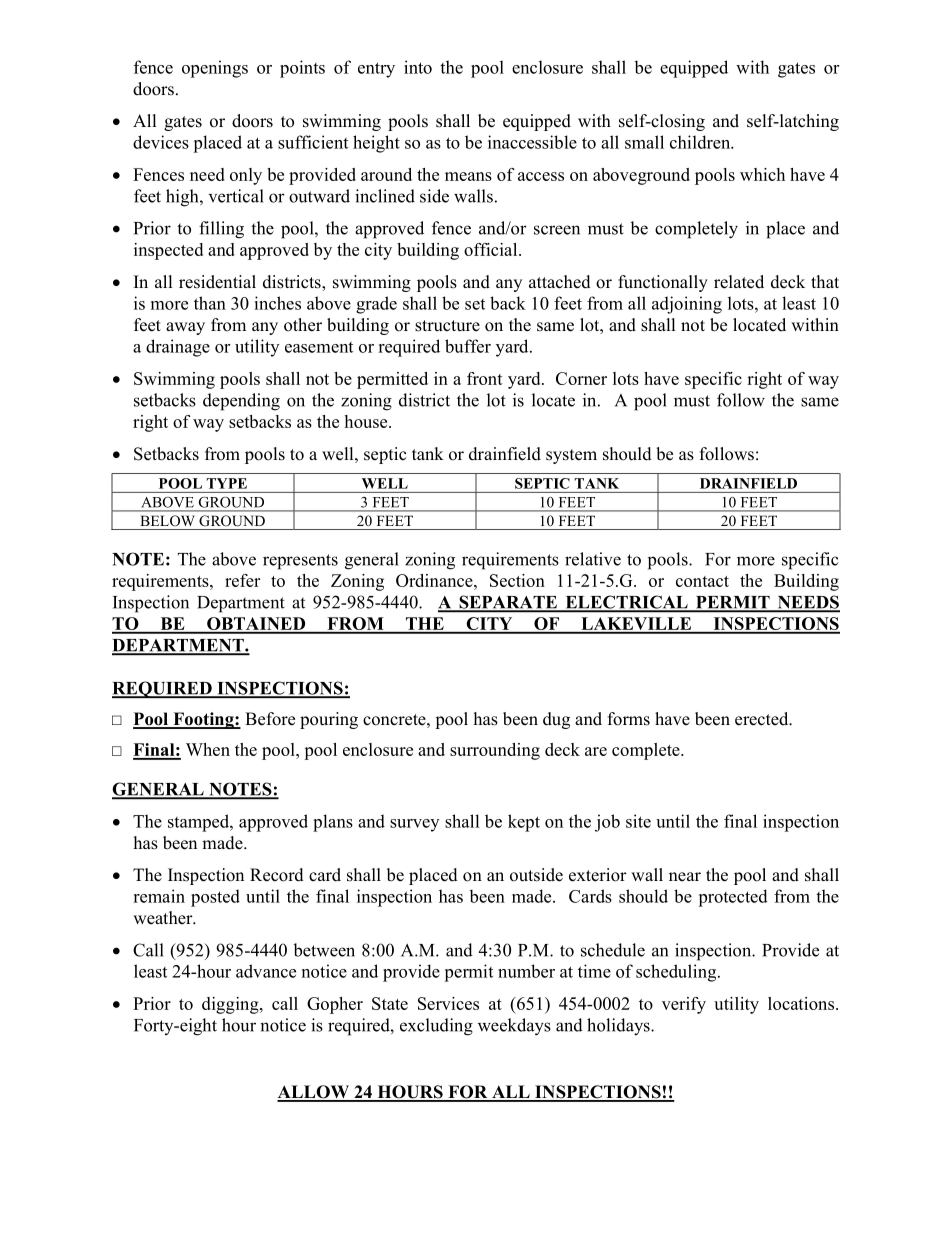 This screenshot has height=1233, width=952. What do you see at coordinates (231, 1005) in the screenshot?
I see `digging` at bounding box center [231, 1005].
